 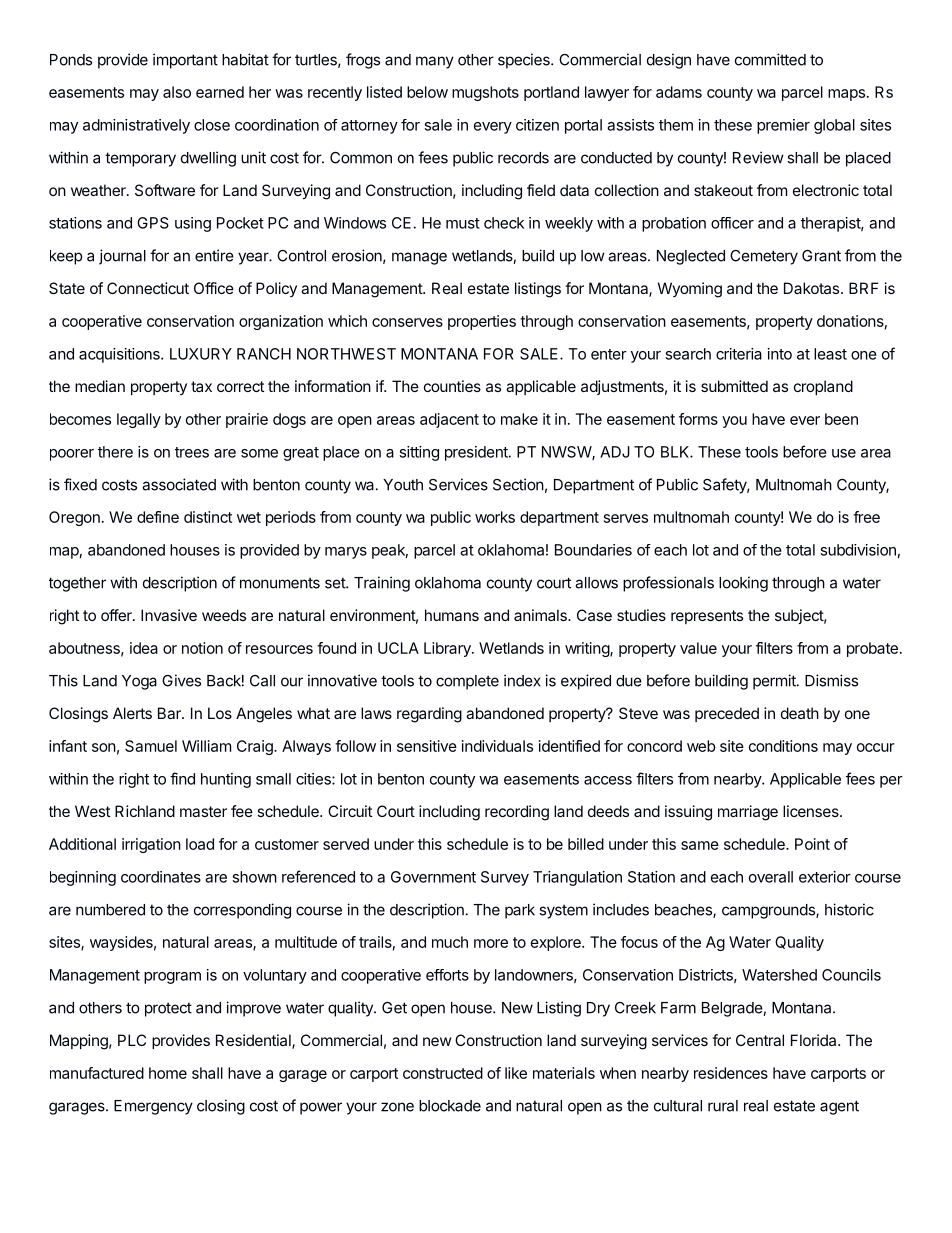 What do you see at coordinates (770, 59) in the screenshot?
I see `committed` at bounding box center [770, 59].
